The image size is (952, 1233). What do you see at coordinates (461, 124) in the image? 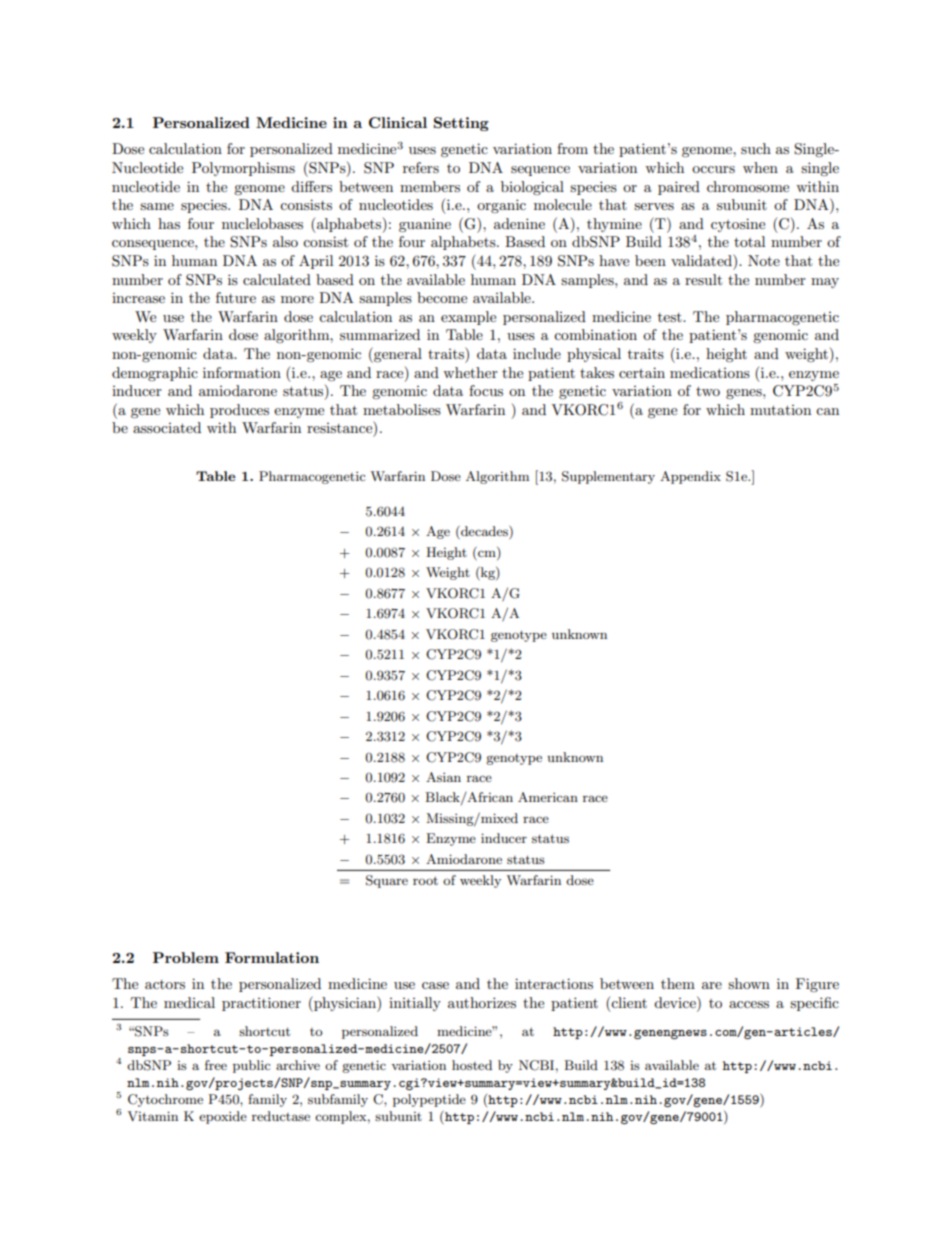
I see `Setting` at bounding box center [461, 124].
